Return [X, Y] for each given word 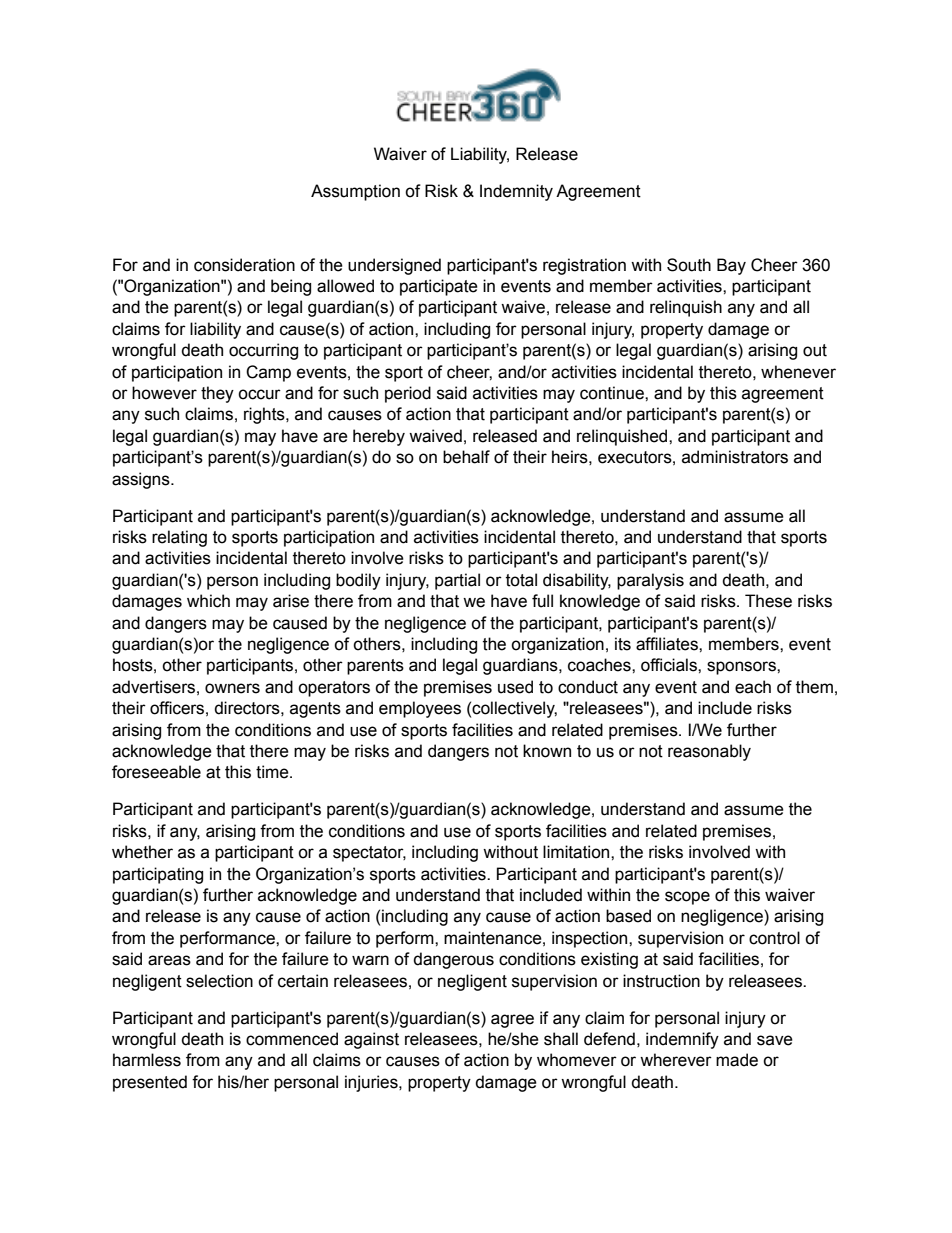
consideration [244, 265]
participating [158, 875]
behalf [466, 457]
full [542, 601]
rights [265, 415]
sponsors [742, 668]
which [208, 601]
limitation [577, 852]
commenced [292, 1039]
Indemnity [516, 192]
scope [687, 898]
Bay [731, 266]
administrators [735, 457]
